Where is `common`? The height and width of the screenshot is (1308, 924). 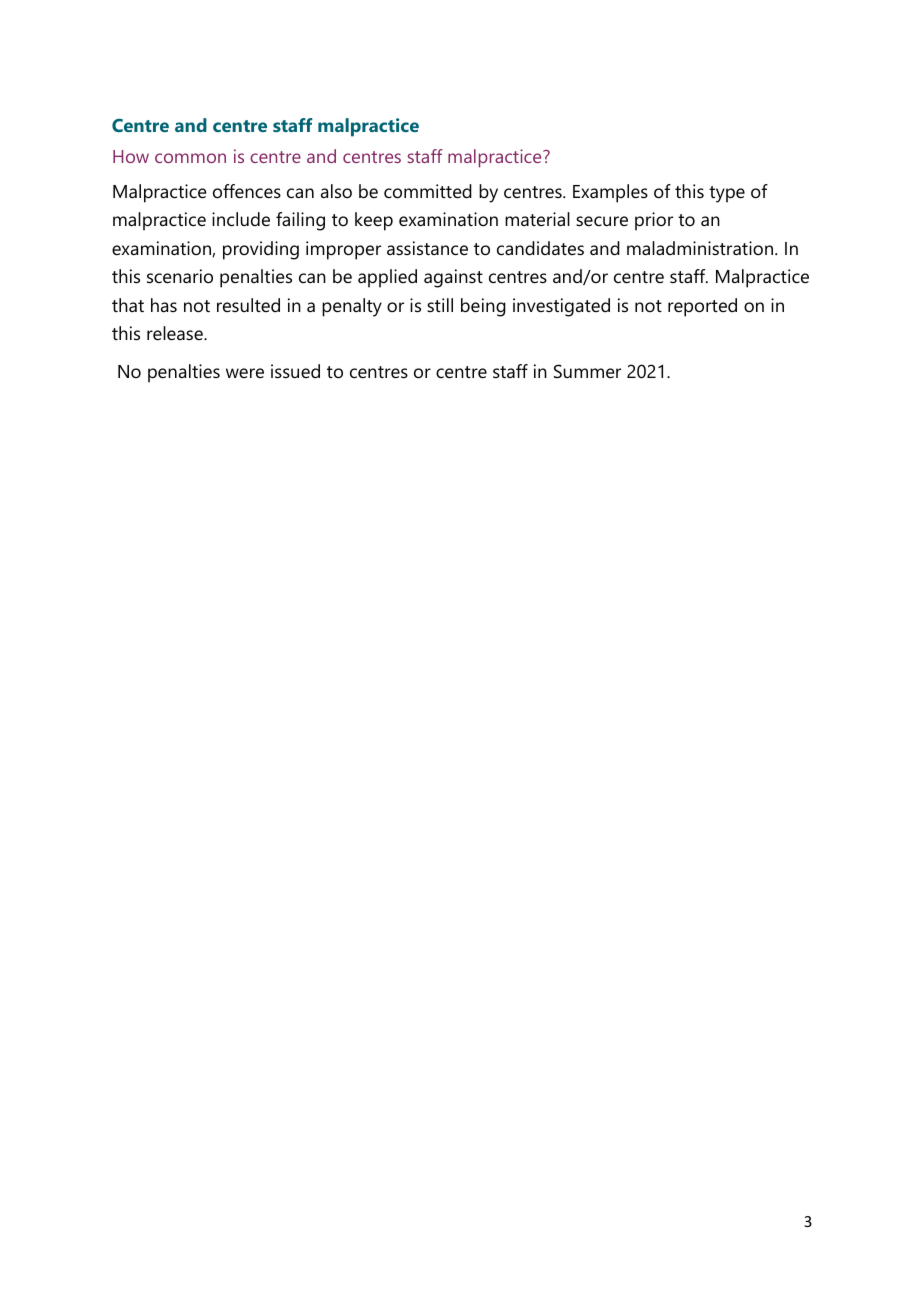 common is located at coordinates (190, 158).
